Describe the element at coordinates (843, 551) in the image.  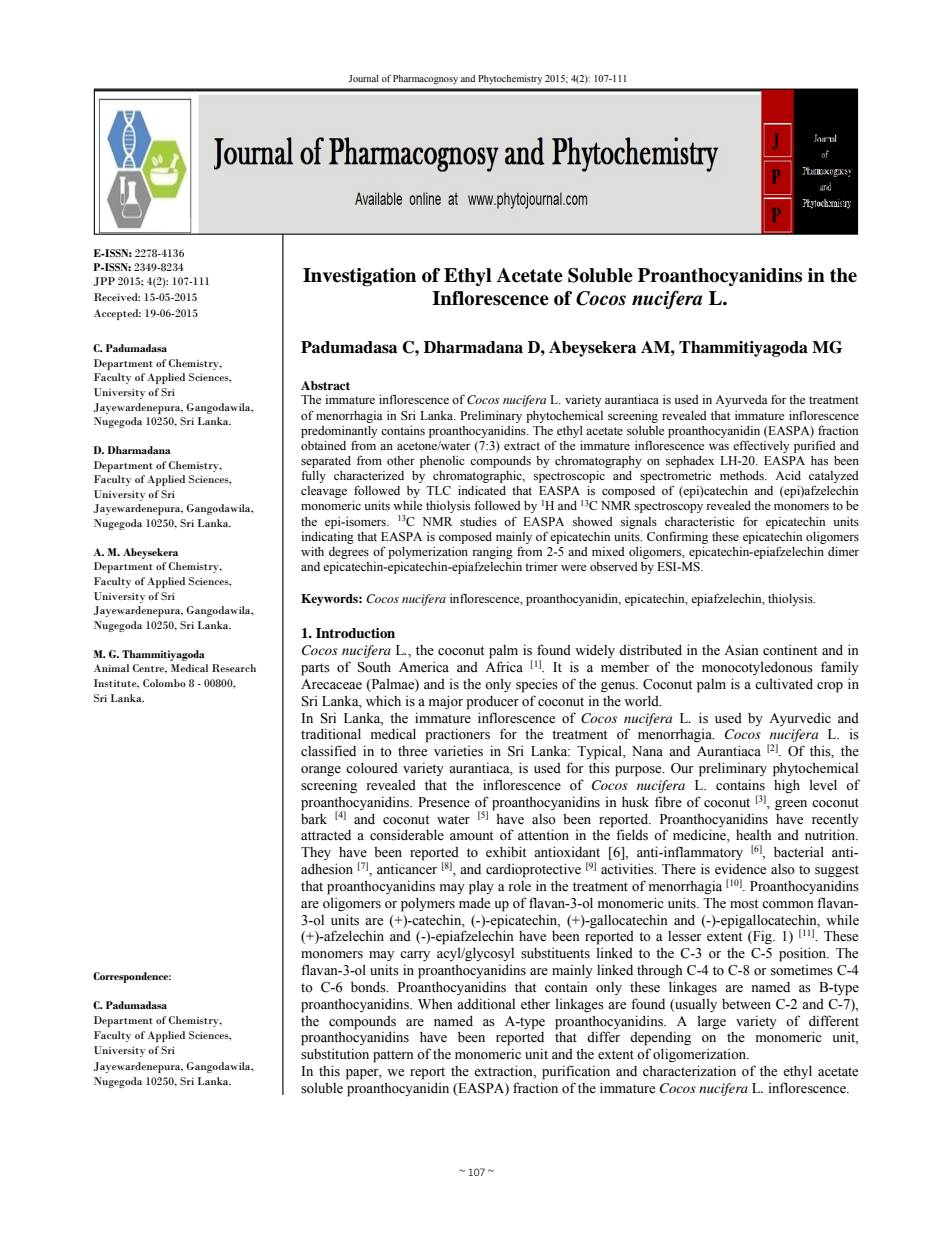
I see `dimer` at that location.
